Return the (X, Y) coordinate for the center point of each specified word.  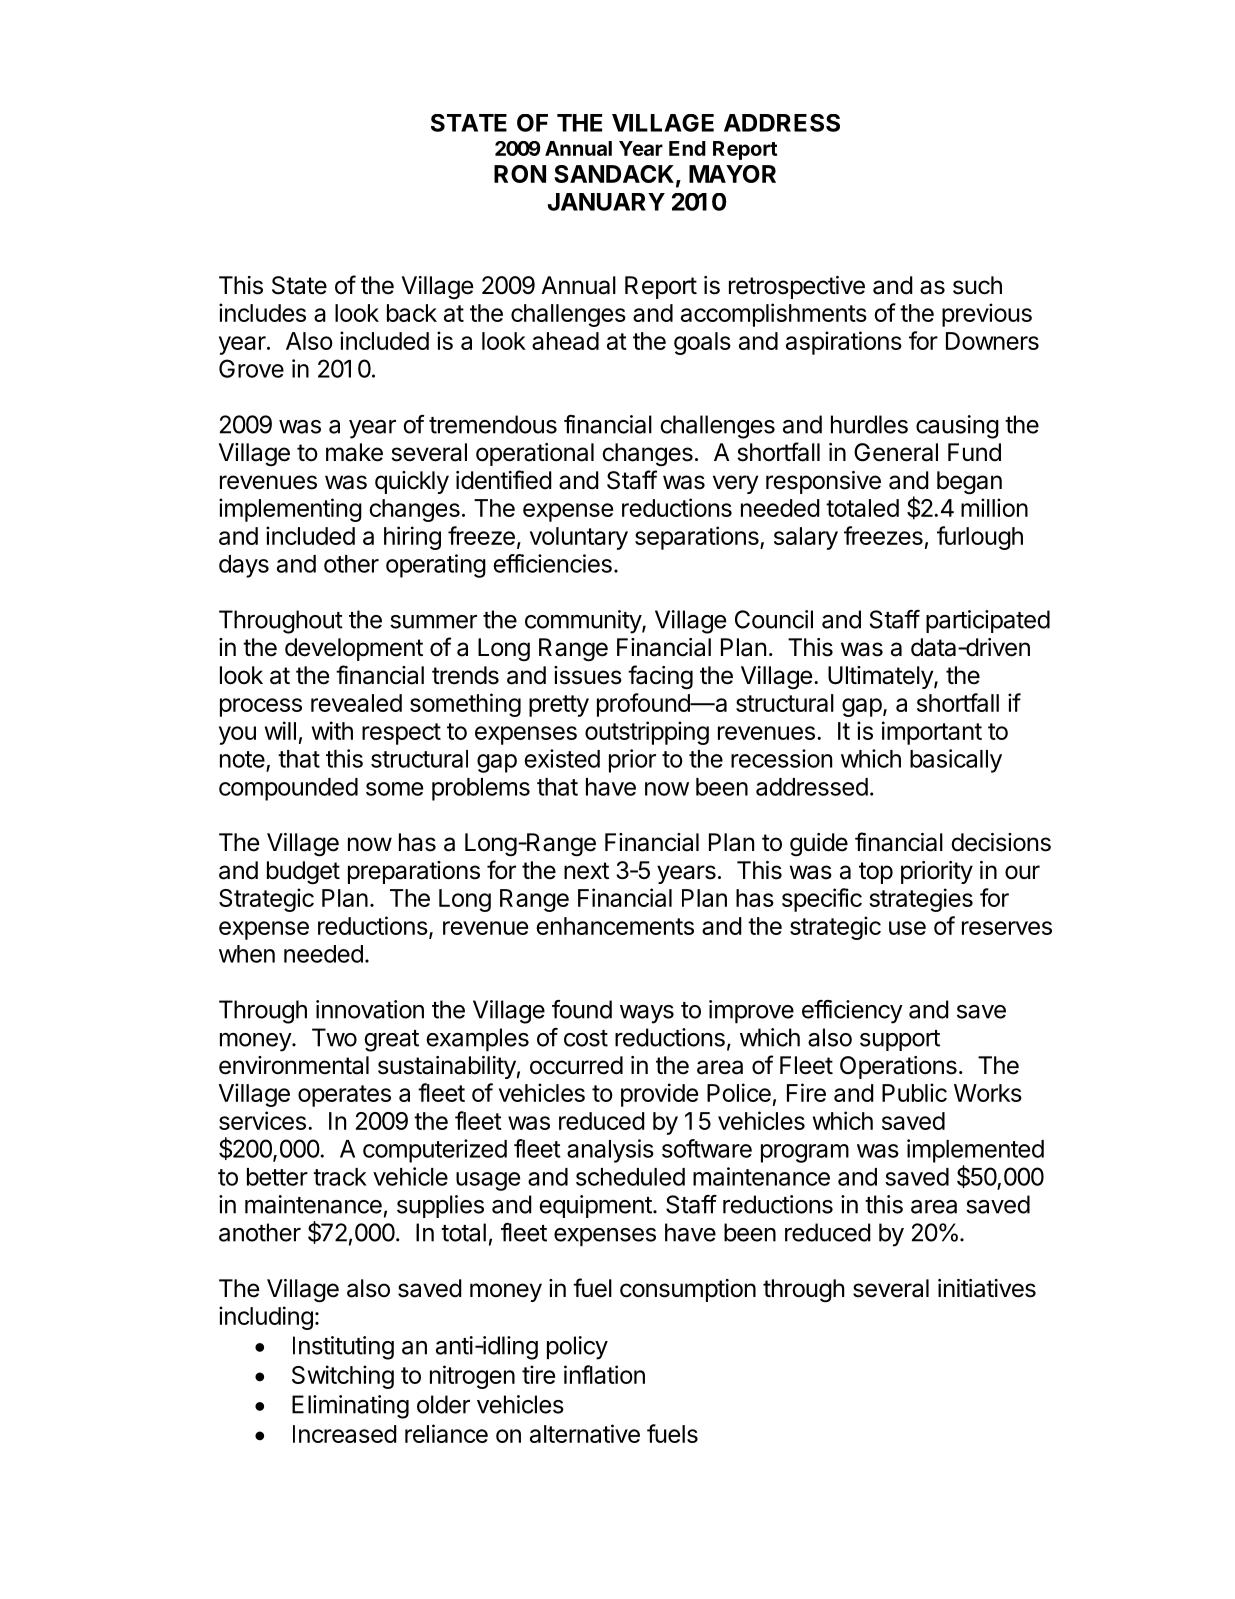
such (977, 285)
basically (956, 761)
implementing (290, 510)
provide (659, 1095)
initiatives (987, 1288)
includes (262, 312)
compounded (288, 789)
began (969, 483)
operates (344, 1096)
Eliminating (350, 1407)
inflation (604, 1374)
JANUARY (606, 202)
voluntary (579, 538)
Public (914, 1092)
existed (562, 758)
